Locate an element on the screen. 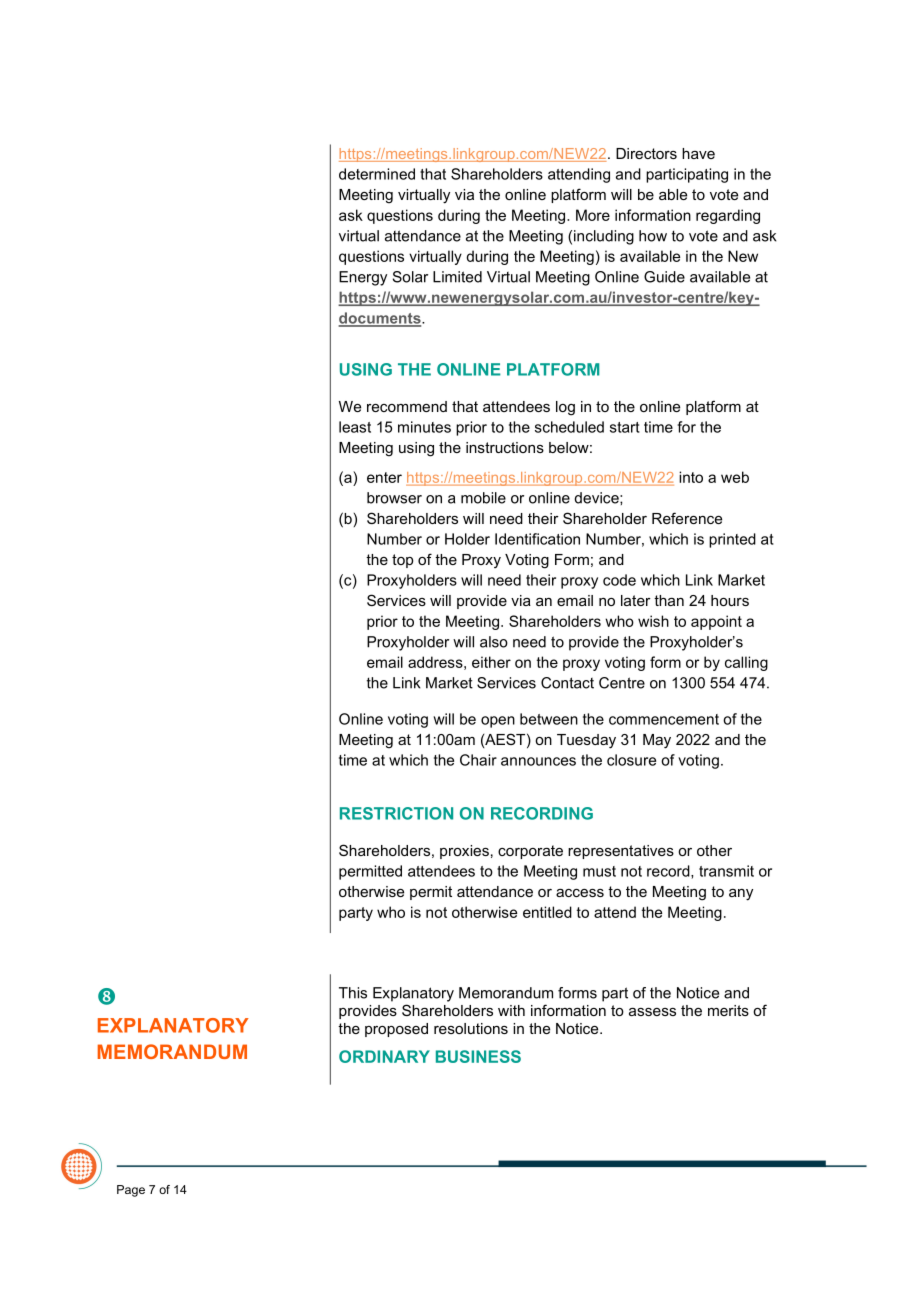  BUSINESS is located at coordinates (478, 1056).
